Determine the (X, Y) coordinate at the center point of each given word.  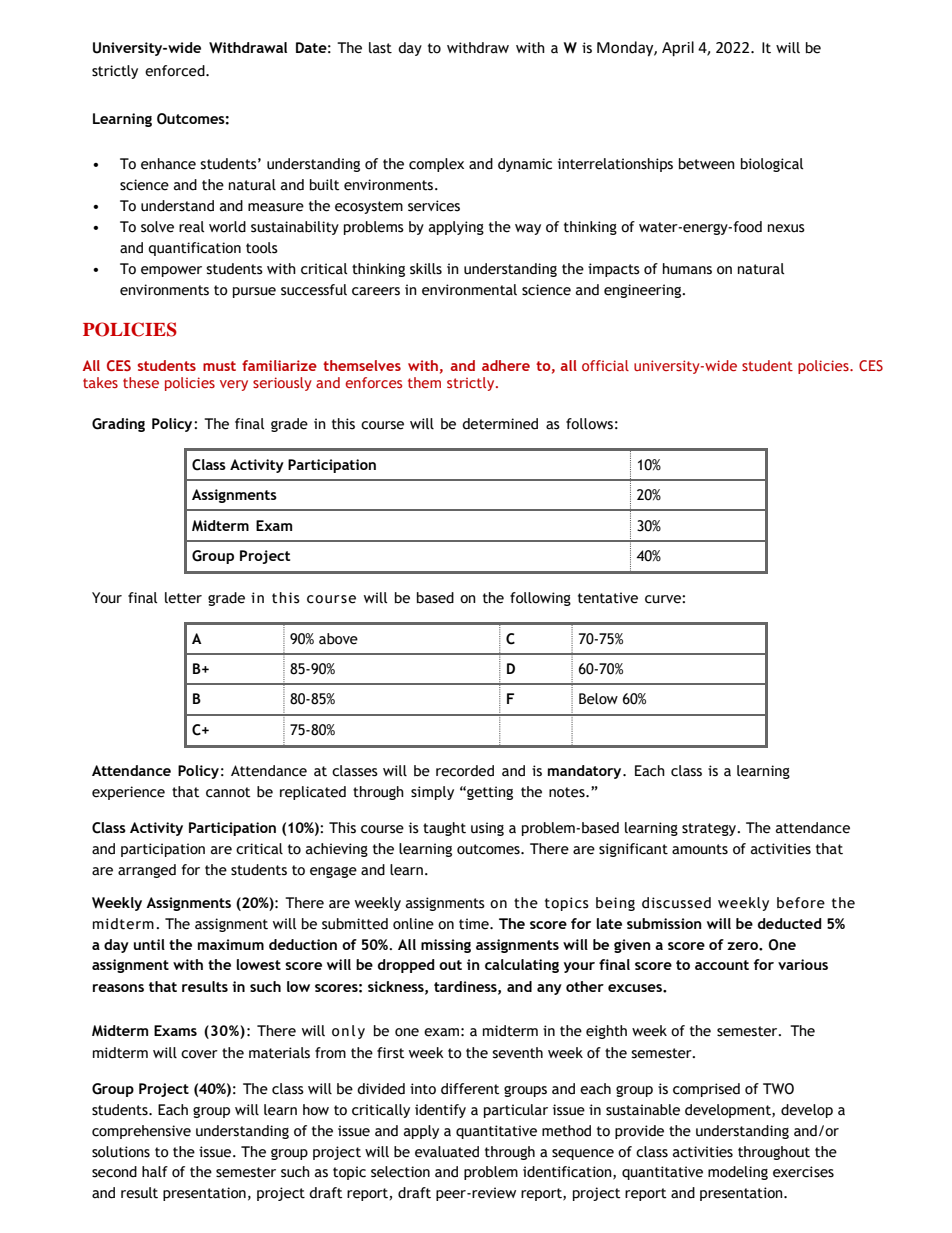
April (678, 49)
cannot (228, 792)
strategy (710, 829)
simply (432, 793)
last (380, 48)
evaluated (447, 1152)
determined (500, 424)
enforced (176, 71)
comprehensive (141, 1132)
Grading (118, 425)
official (605, 365)
